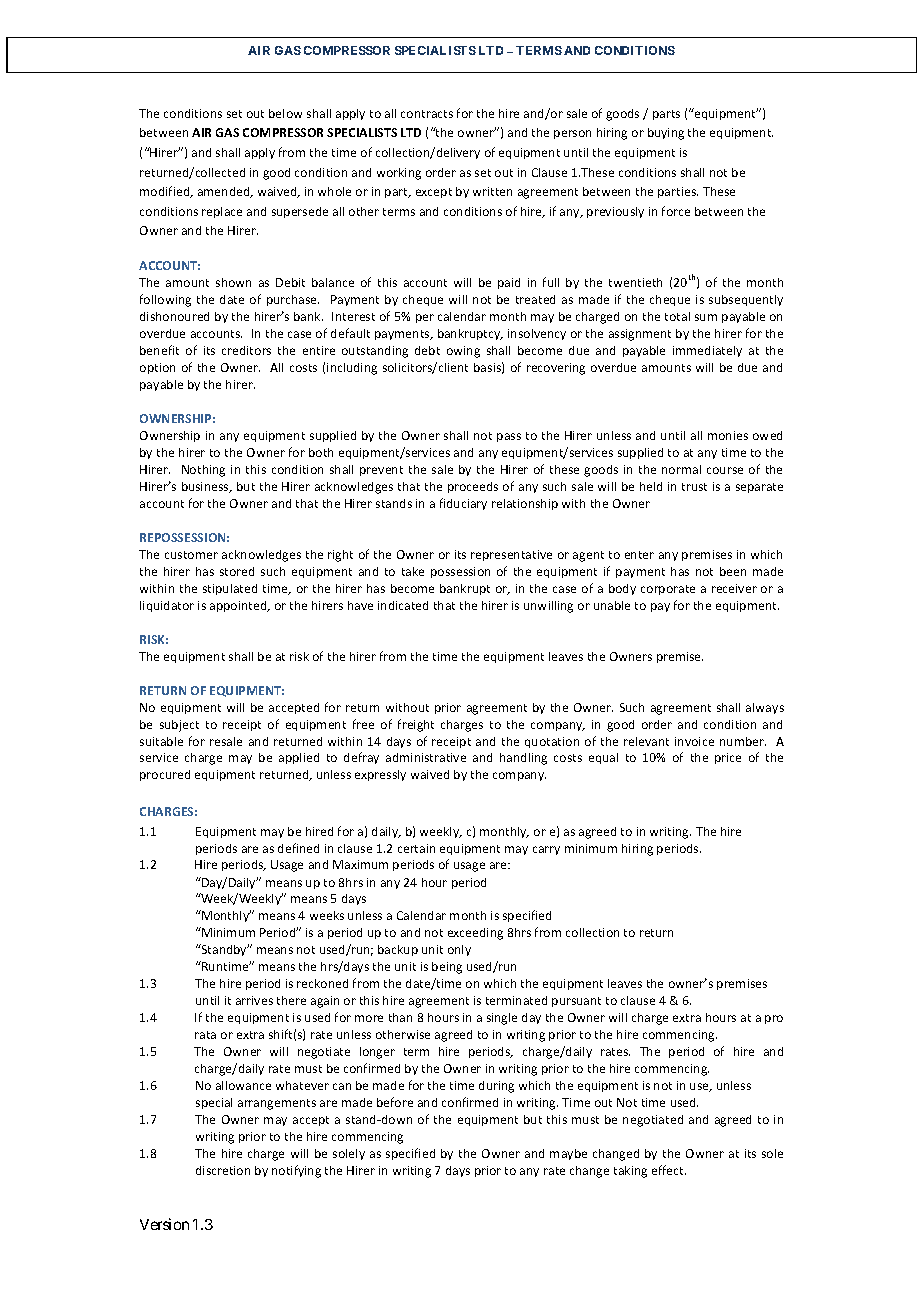 The image size is (924, 1308). What do you see at coordinates (239, 606) in the page?
I see `appointed` at bounding box center [239, 606].
